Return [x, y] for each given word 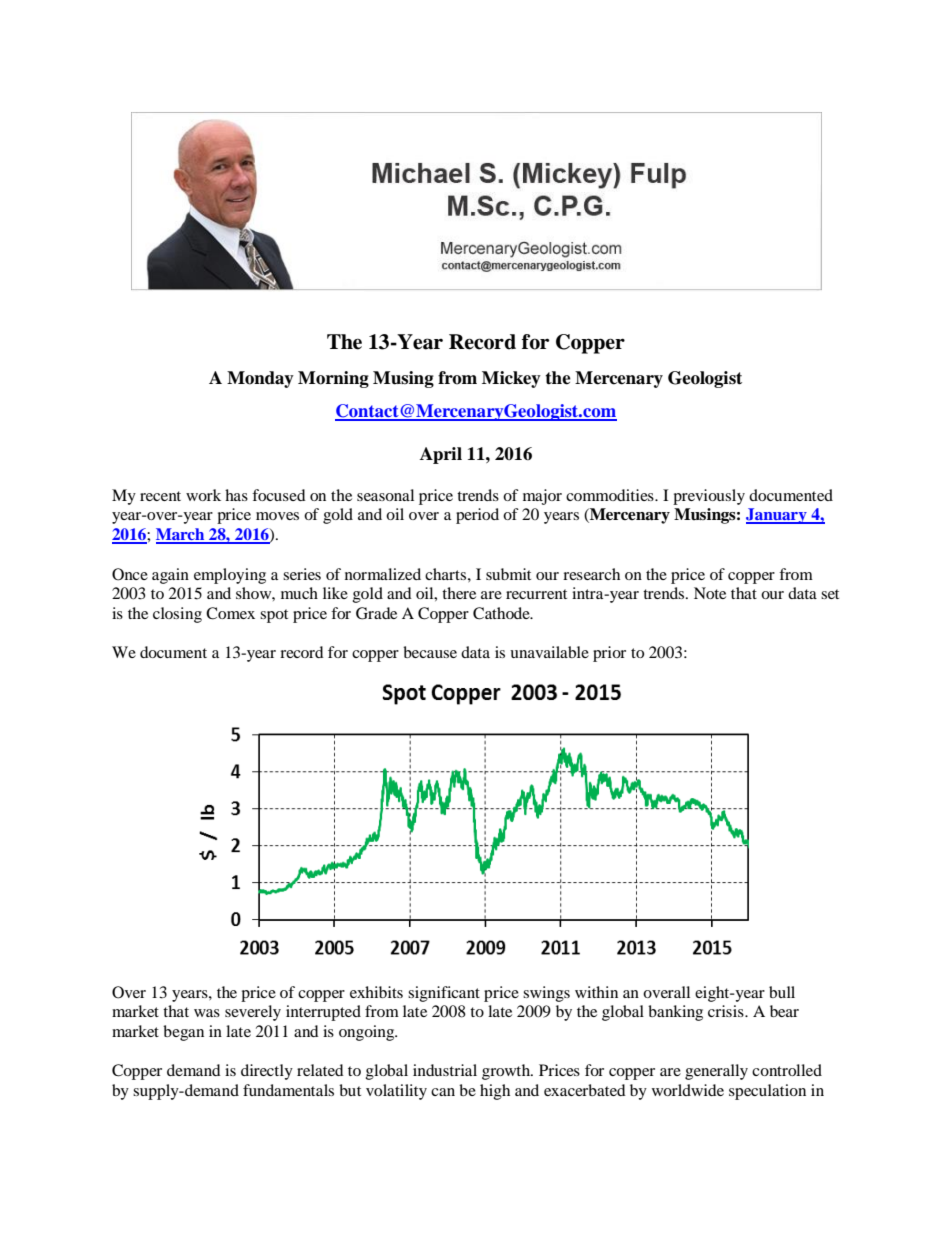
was [207, 1013]
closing [177, 615]
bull [782, 992]
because [430, 652]
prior [609, 654]
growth [507, 1072]
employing [230, 576]
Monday [260, 379]
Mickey [511, 379]
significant [444, 994]
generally [716, 1072]
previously [709, 497]
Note [710, 593]
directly [267, 1072]
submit [508, 574]
